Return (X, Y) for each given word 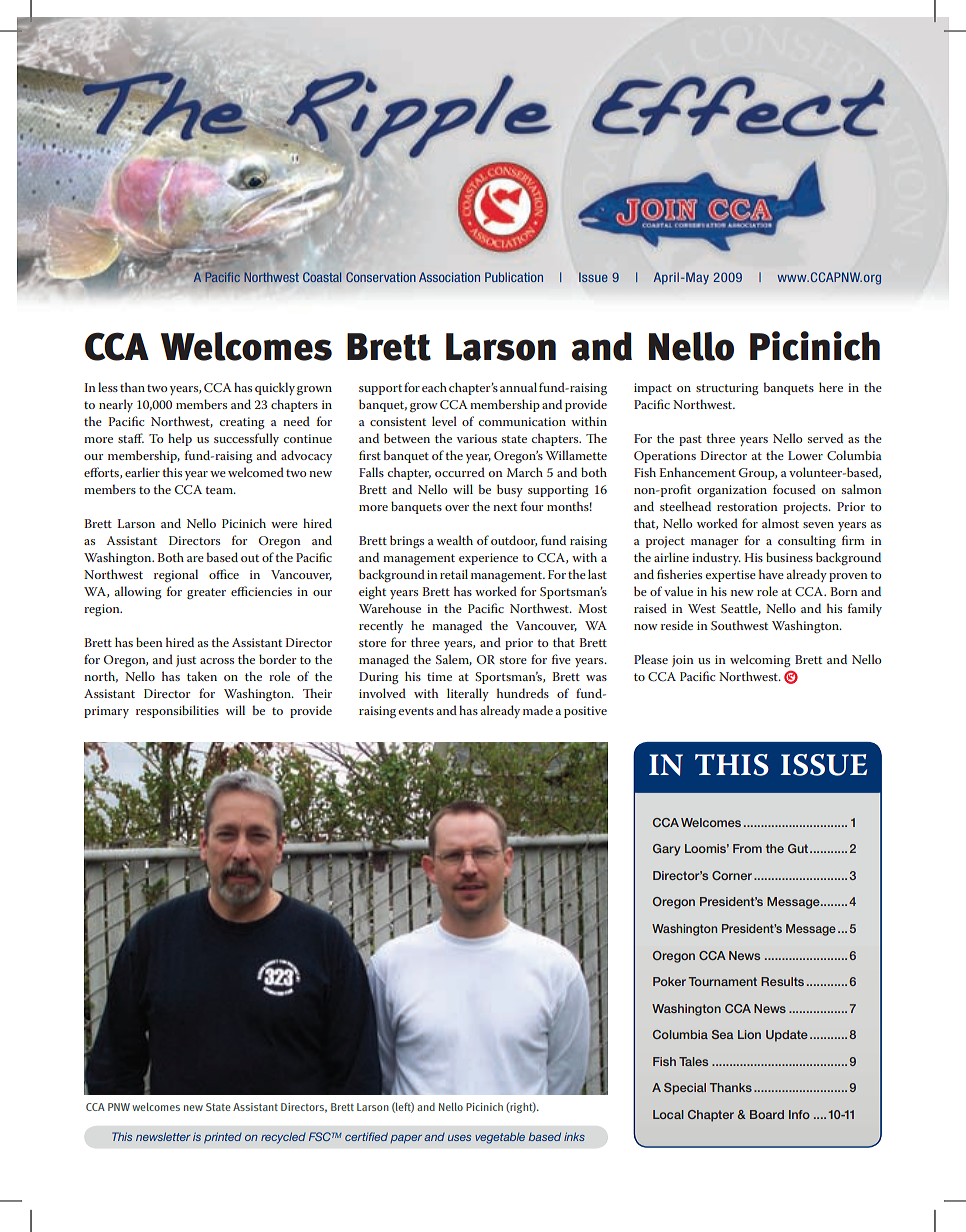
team (221, 490)
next (505, 507)
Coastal (322, 277)
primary (106, 712)
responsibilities (177, 711)
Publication (514, 277)
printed (223, 1137)
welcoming (760, 661)
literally (468, 694)
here (831, 387)
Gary (666, 850)
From (747, 848)
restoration (747, 506)
